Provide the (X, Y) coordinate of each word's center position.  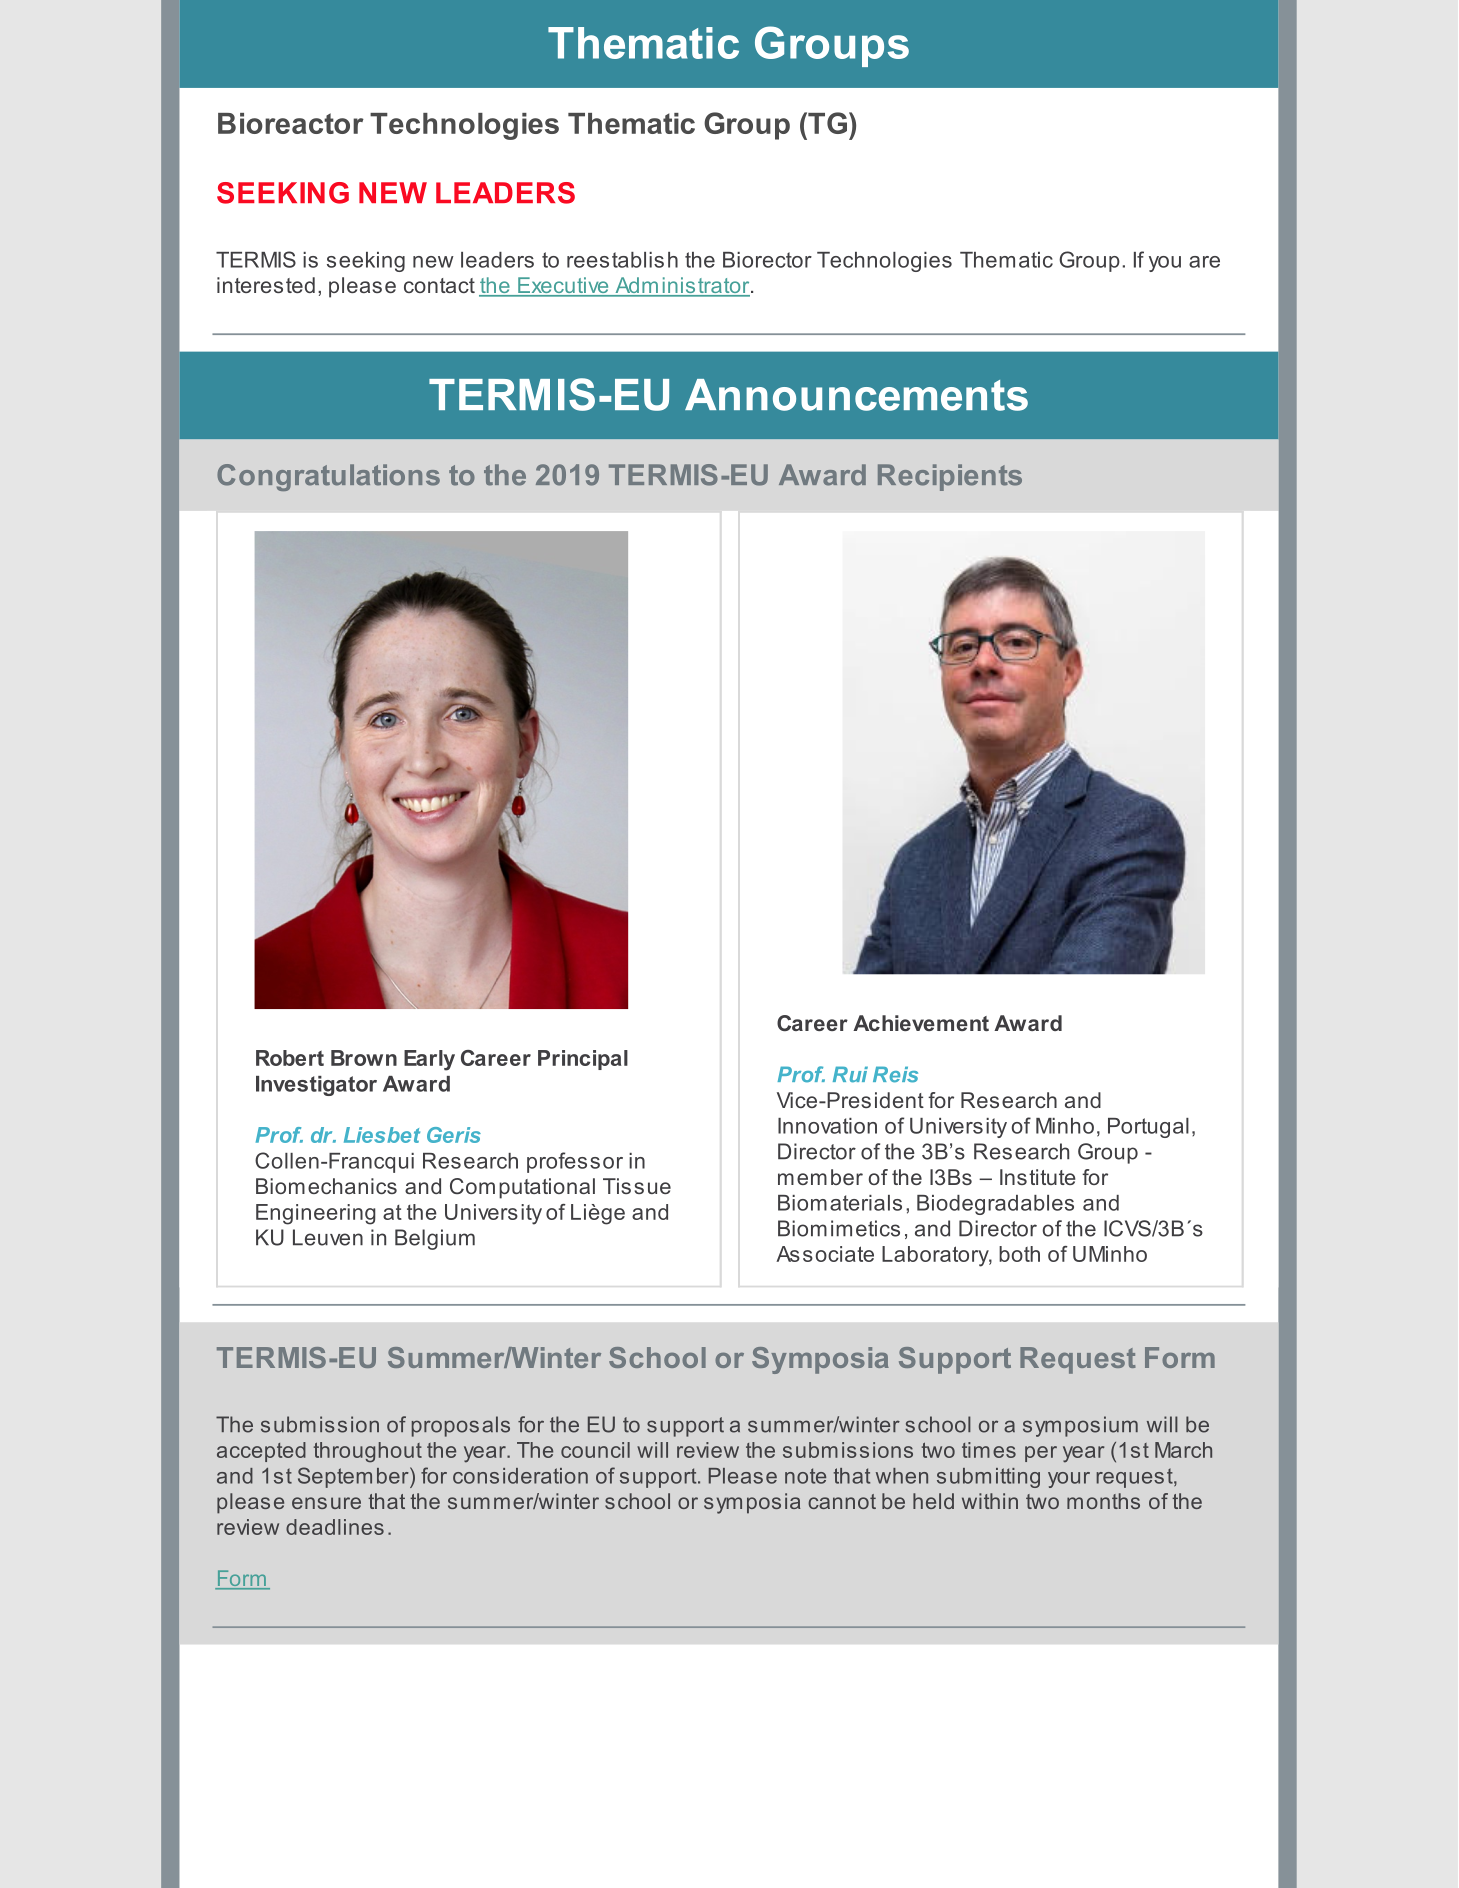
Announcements (856, 395)
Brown (364, 1058)
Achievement (921, 1023)
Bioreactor (291, 123)
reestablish (622, 260)
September (354, 1477)
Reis (895, 1074)
